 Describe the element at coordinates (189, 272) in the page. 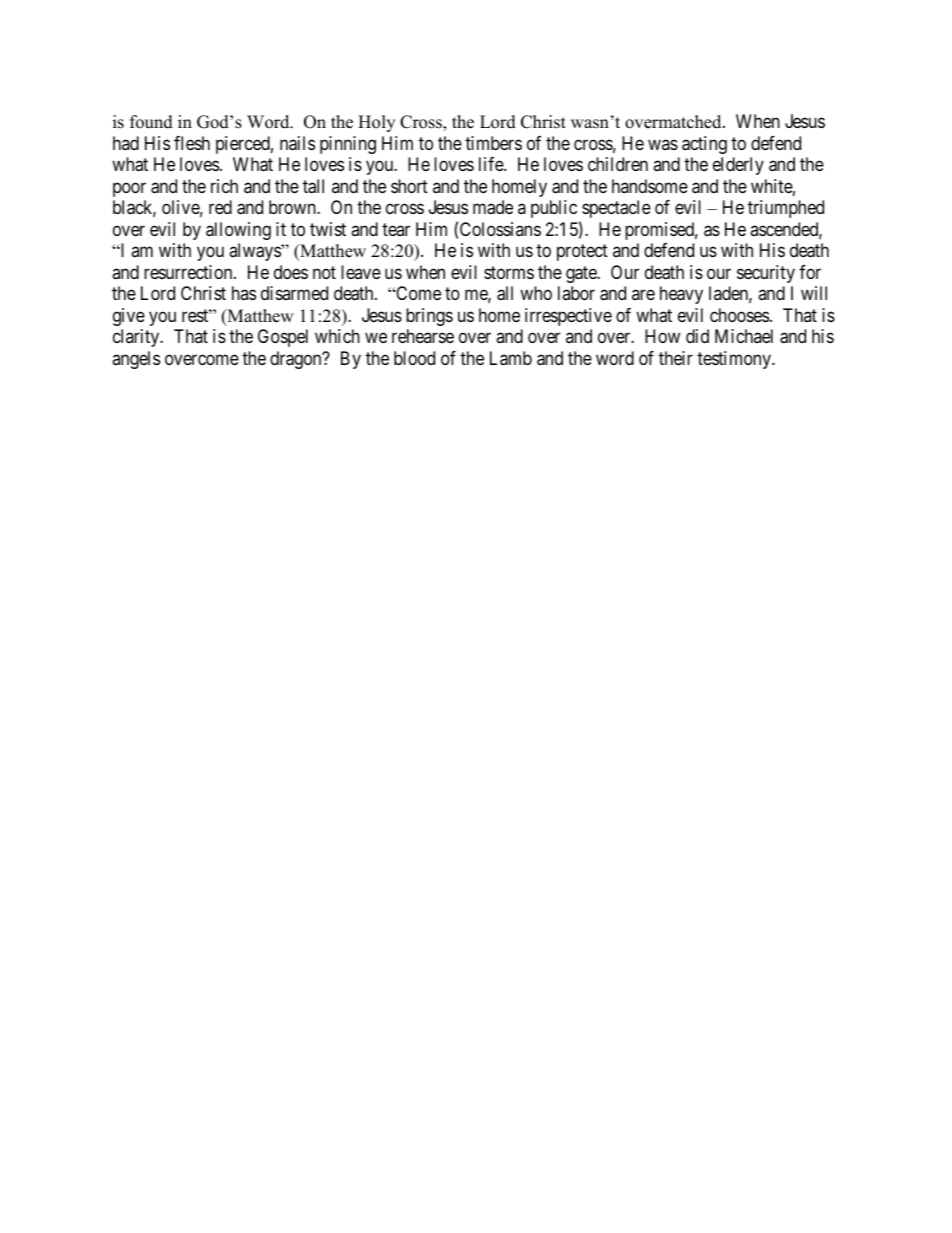

I see `resurrection` at that location.
